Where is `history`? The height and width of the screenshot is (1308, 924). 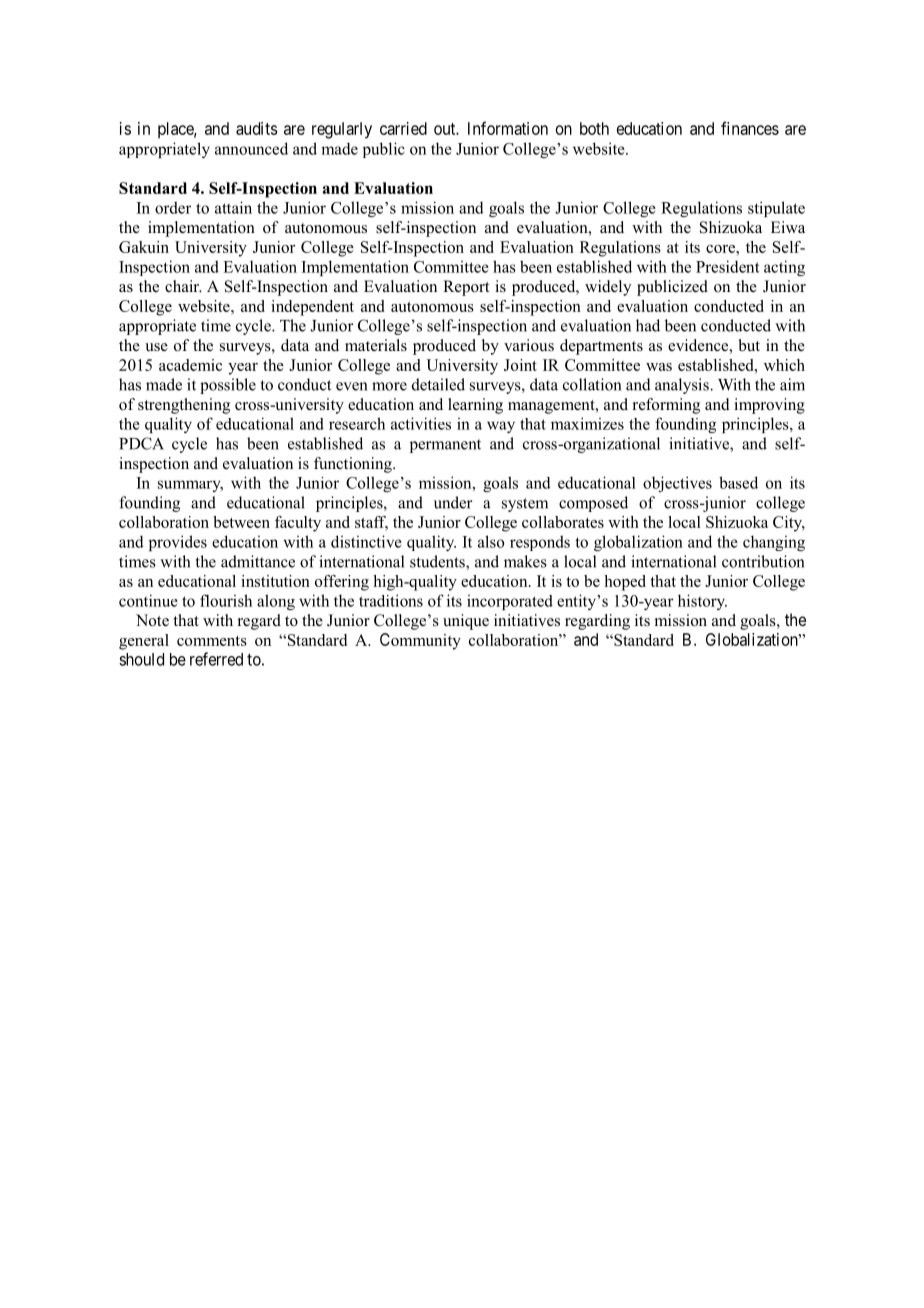 history is located at coordinates (702, 602).
